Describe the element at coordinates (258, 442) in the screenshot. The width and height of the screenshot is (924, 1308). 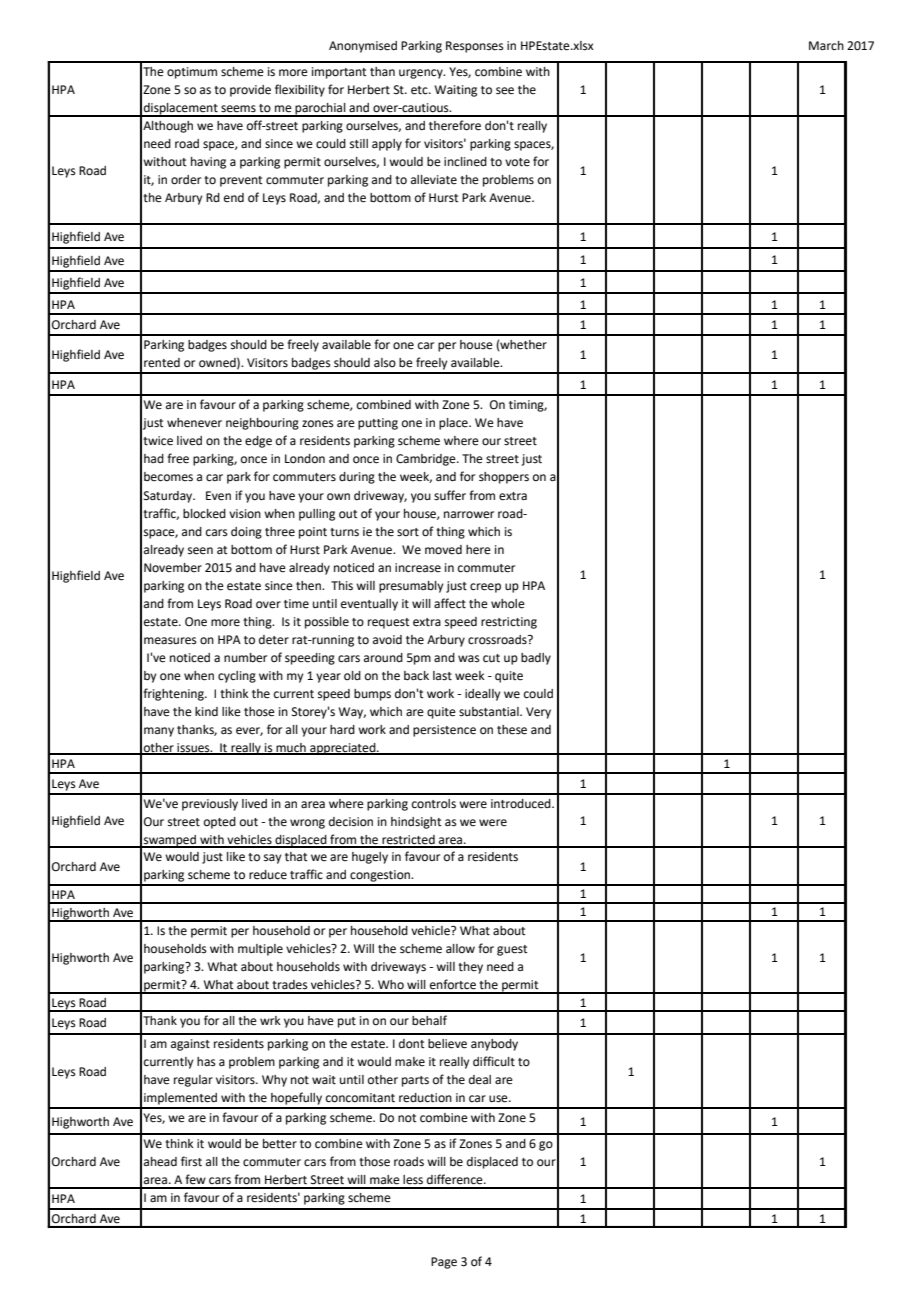
I see `edge` at that location.
